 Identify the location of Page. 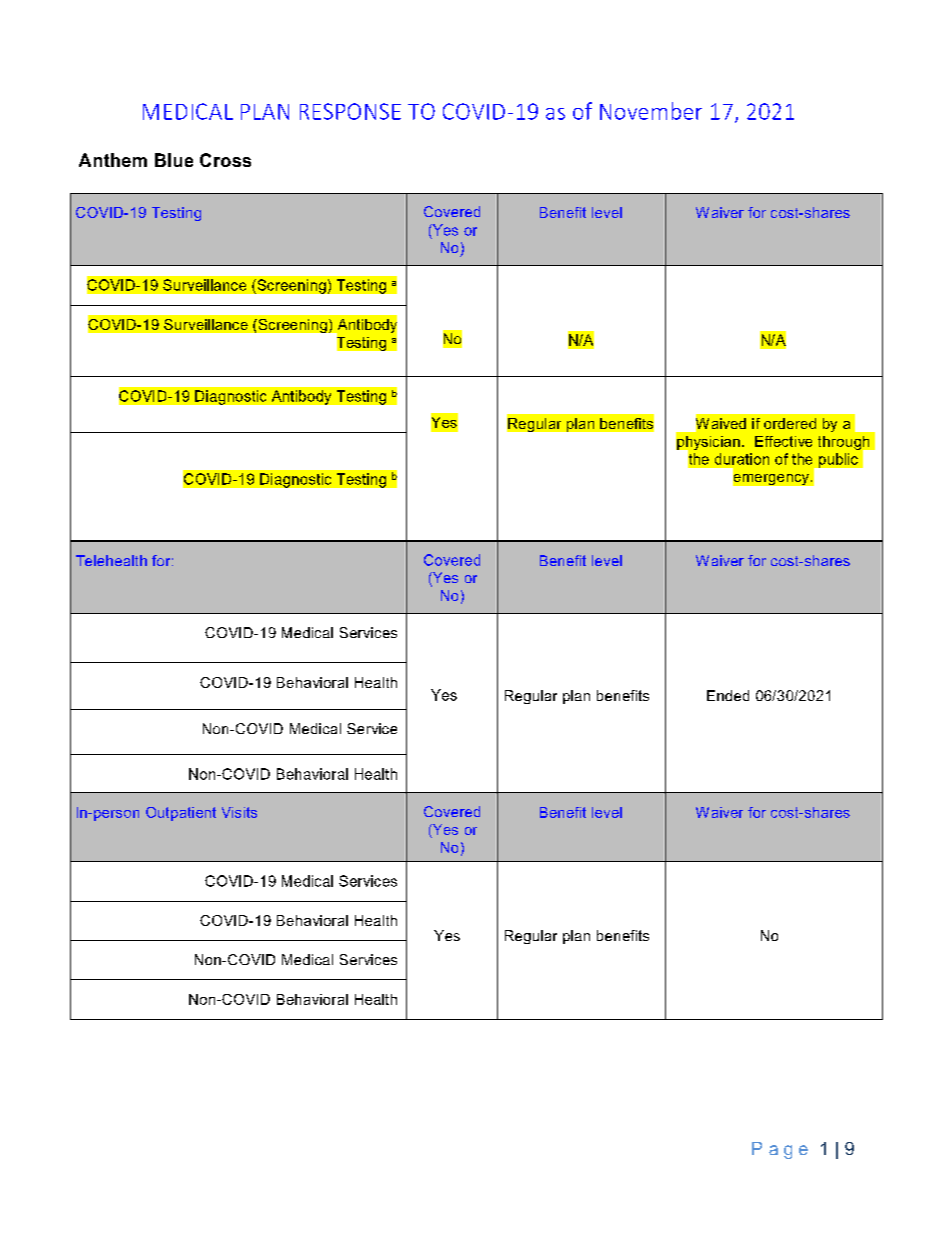
(780, 1150).
